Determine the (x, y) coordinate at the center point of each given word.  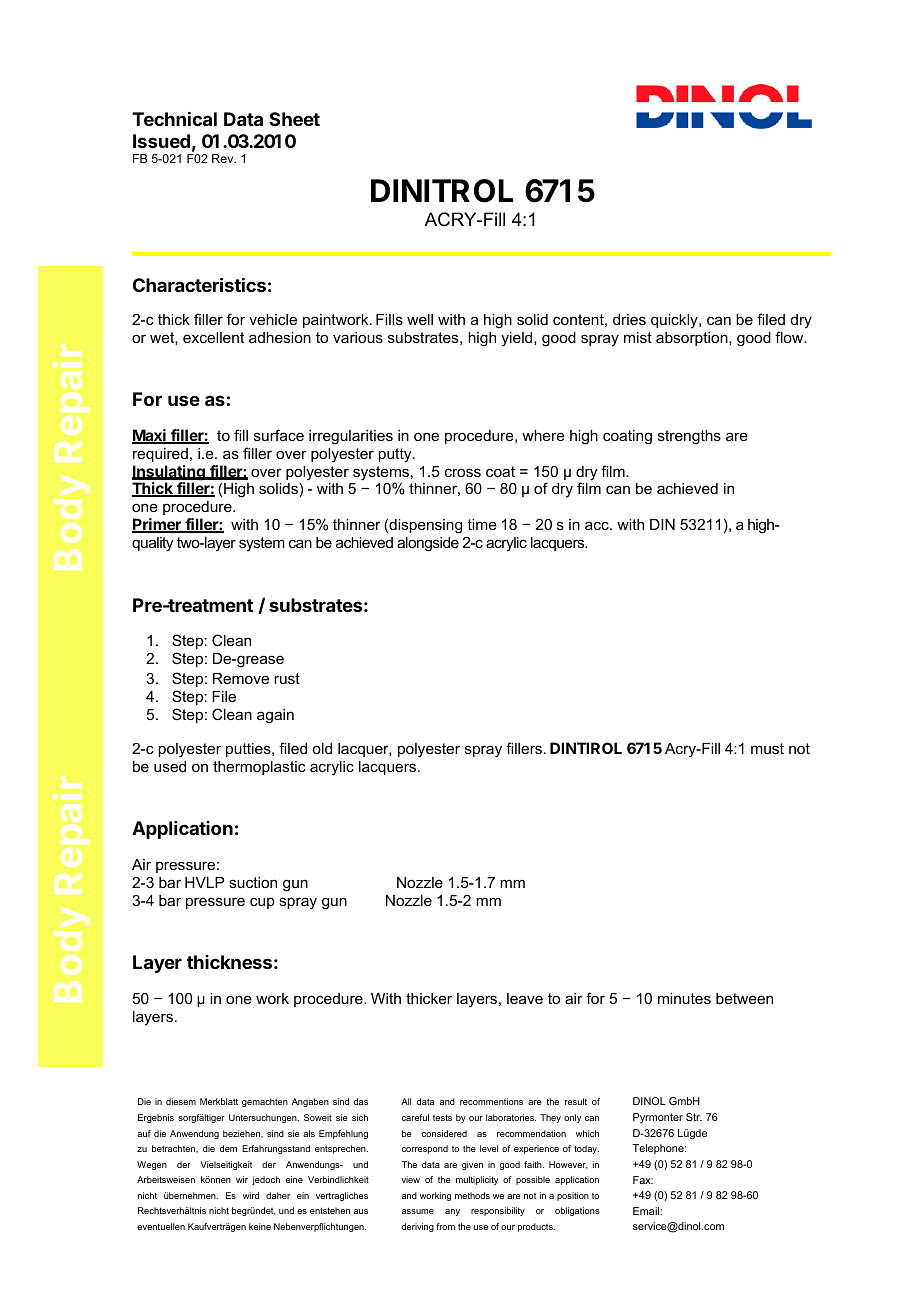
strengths (689, 437)
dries (629, 319)
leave (525, 998)
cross (463, 472)
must (767, 748)
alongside (428, 544)
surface (279, 435)
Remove (241, 678)
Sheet (294, 119)
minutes (684, 998)
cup (262, 903)
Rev (224, 158)
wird (251, 1195)
